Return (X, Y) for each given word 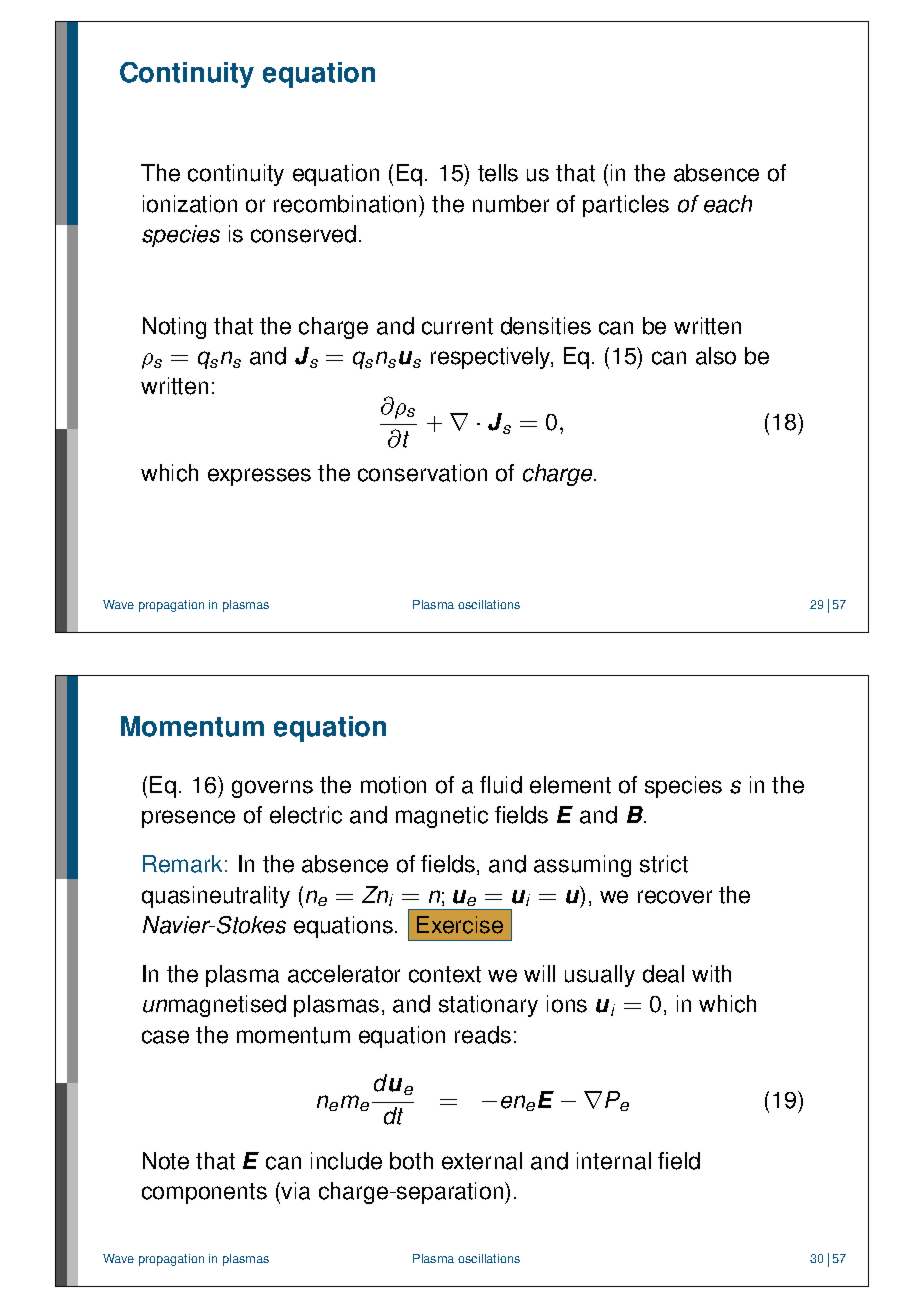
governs (272, 789)
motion (393, 785)
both (411, 1161)
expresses (259, 477)
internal (614, 1161)
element (570, 785)
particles (626, 206)
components (204, 1193)
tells (498, 173)
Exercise (460, 925)
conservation (422, 473)
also (716, 356)
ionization (190, 204)
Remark (182, 864)
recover (675, 897)
